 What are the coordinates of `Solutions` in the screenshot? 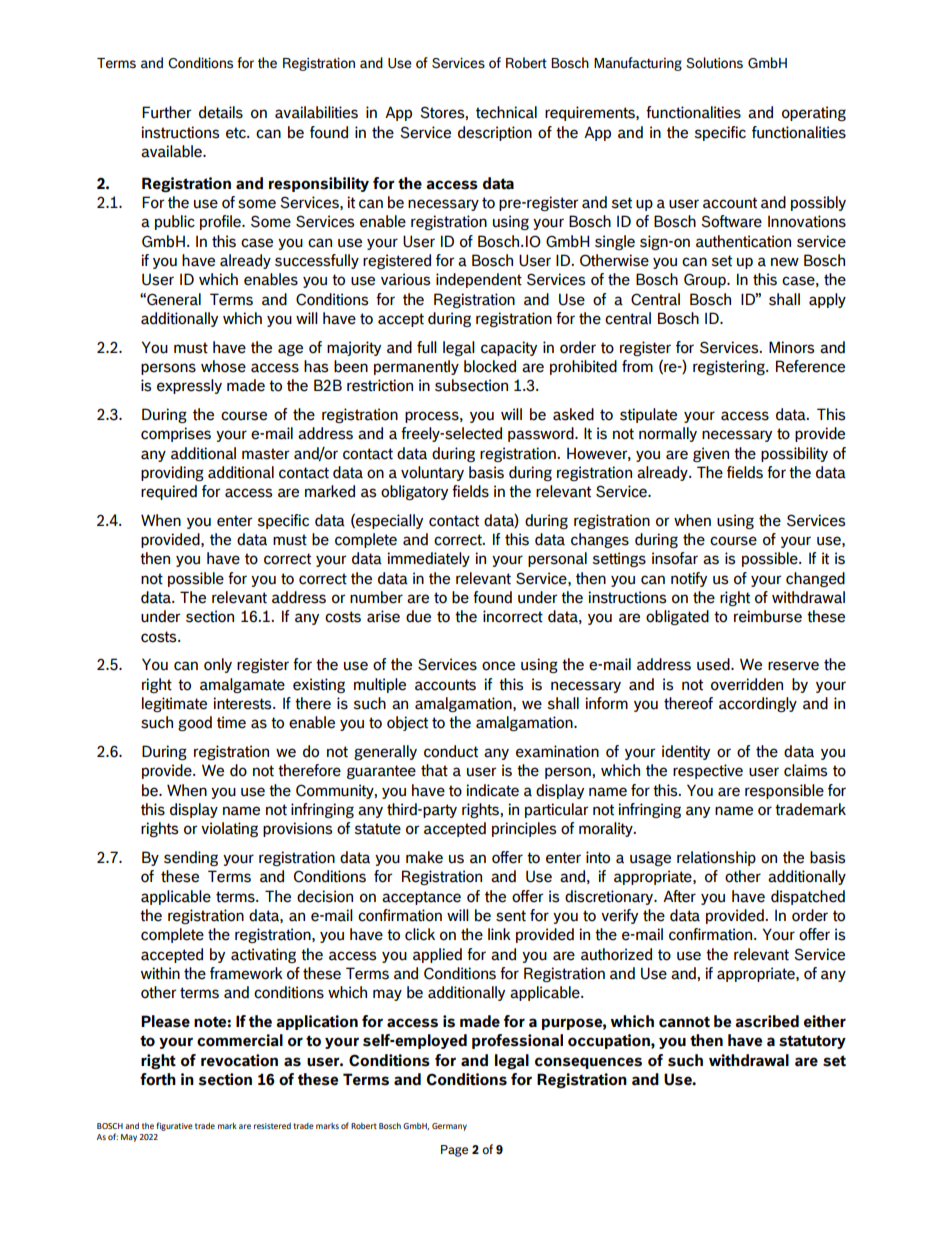 It's located at (714, 63).
